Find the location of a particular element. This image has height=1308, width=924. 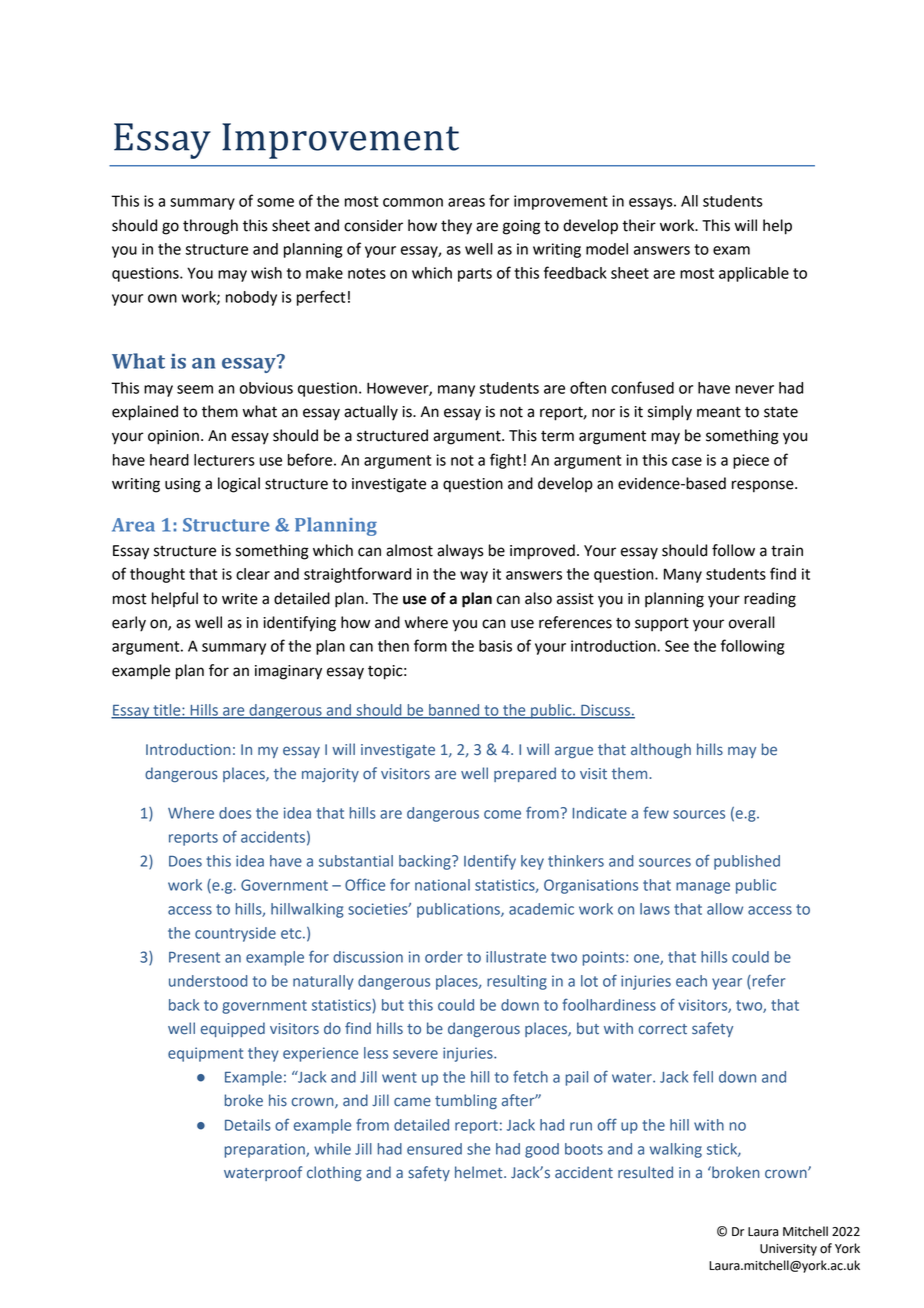

parts is located at coordinates (475, 275).
